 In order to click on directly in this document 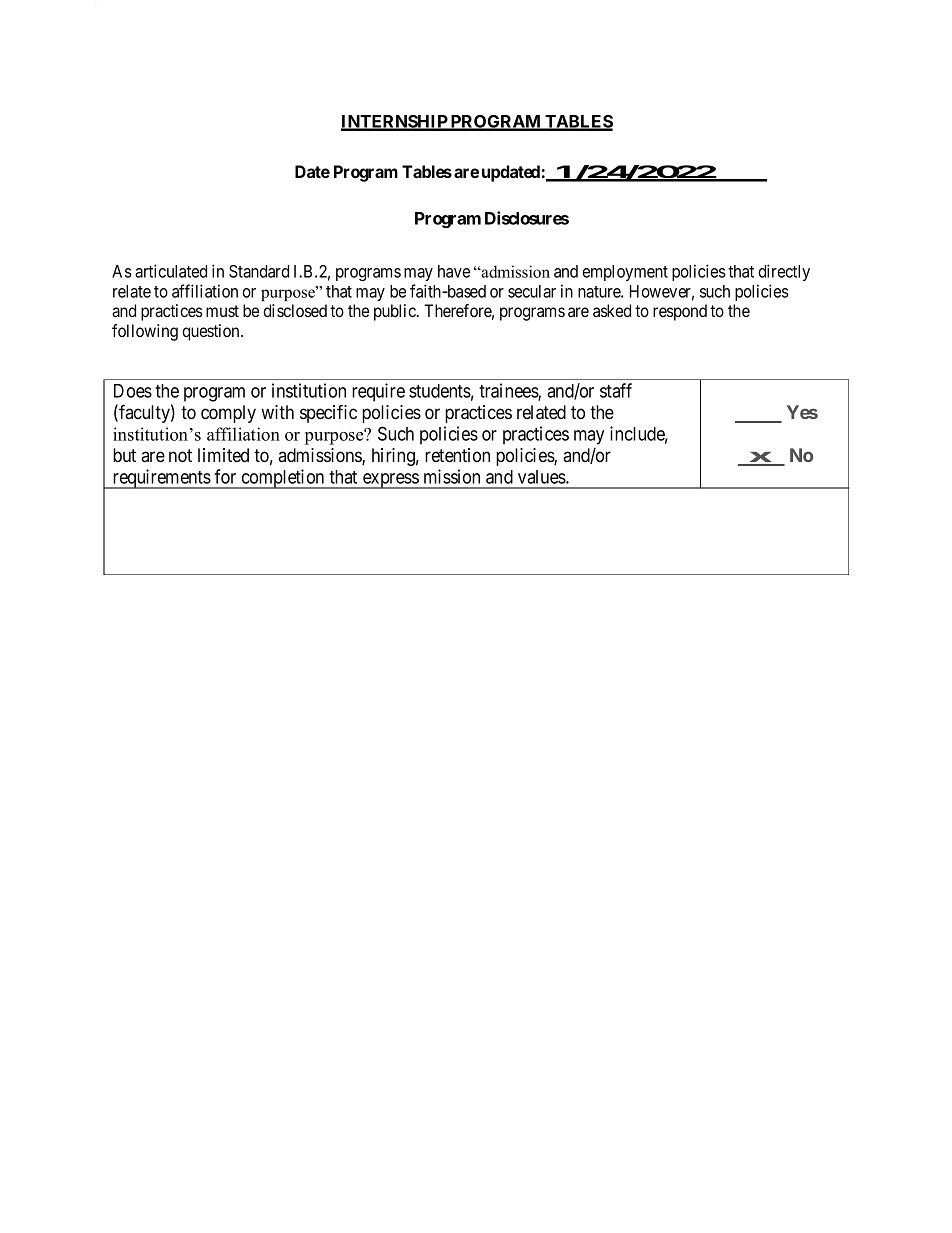, I will do `click(784, 272)`.
